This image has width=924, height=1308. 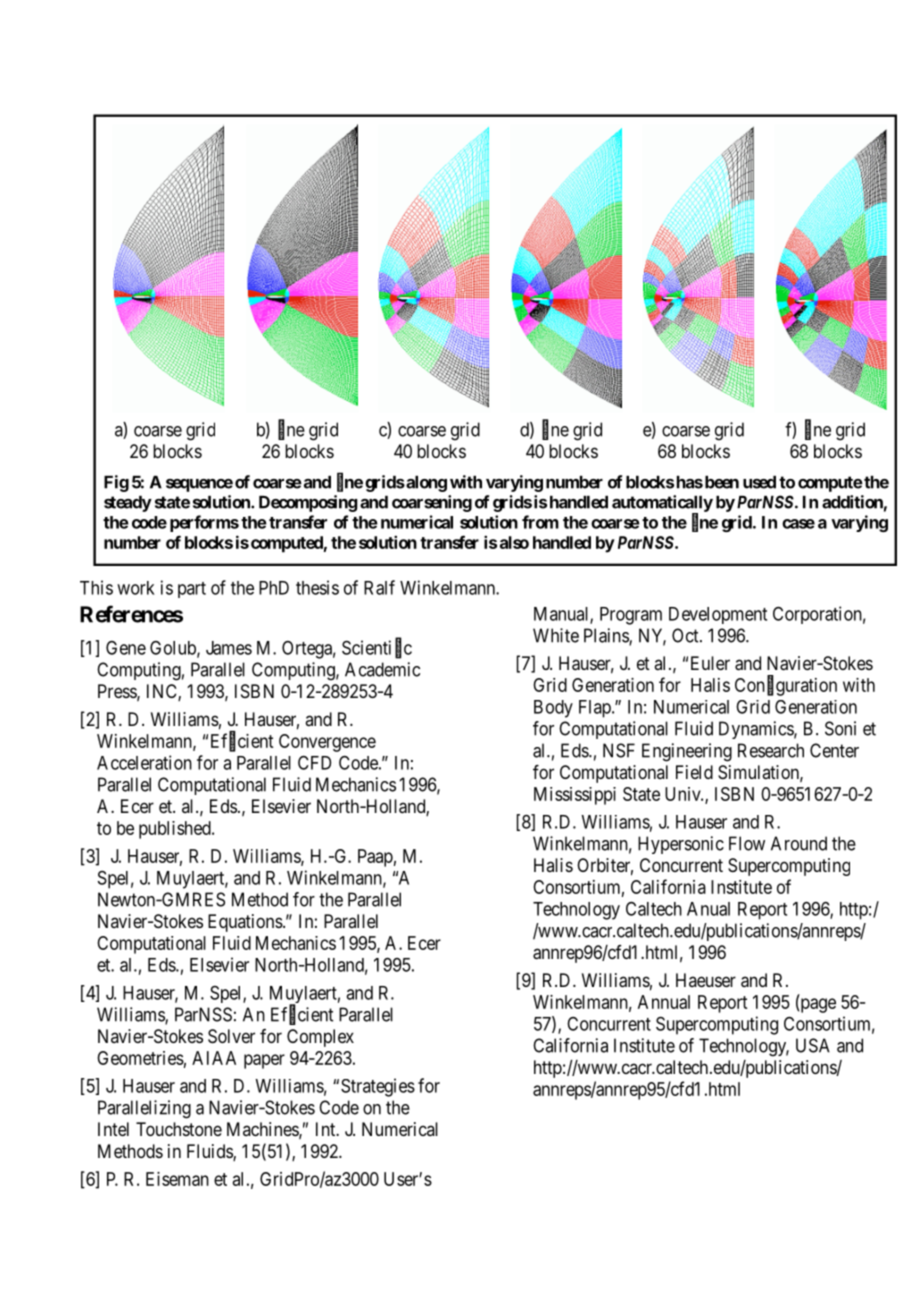 What do you see at coordinates (759, 482) in the image?
I see `used` at bounding box center [759, 482].
